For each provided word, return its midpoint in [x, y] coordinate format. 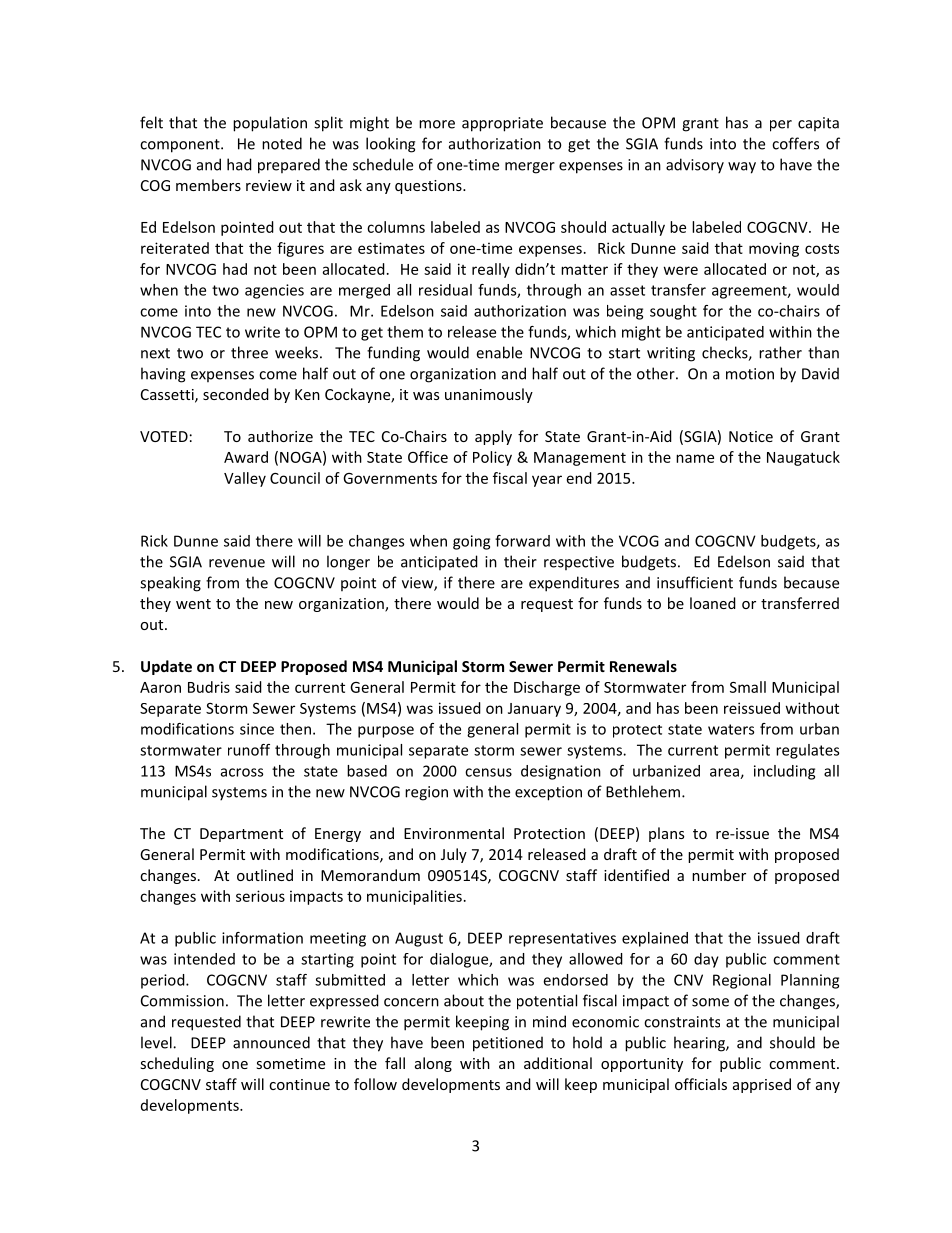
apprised [762, 1085]
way [742, 168]
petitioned [508, 1044]
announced [271, 1042]
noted [282, 143]
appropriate [502, 124]
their [520, 561]
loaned [713, 603]
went [193, 604]
